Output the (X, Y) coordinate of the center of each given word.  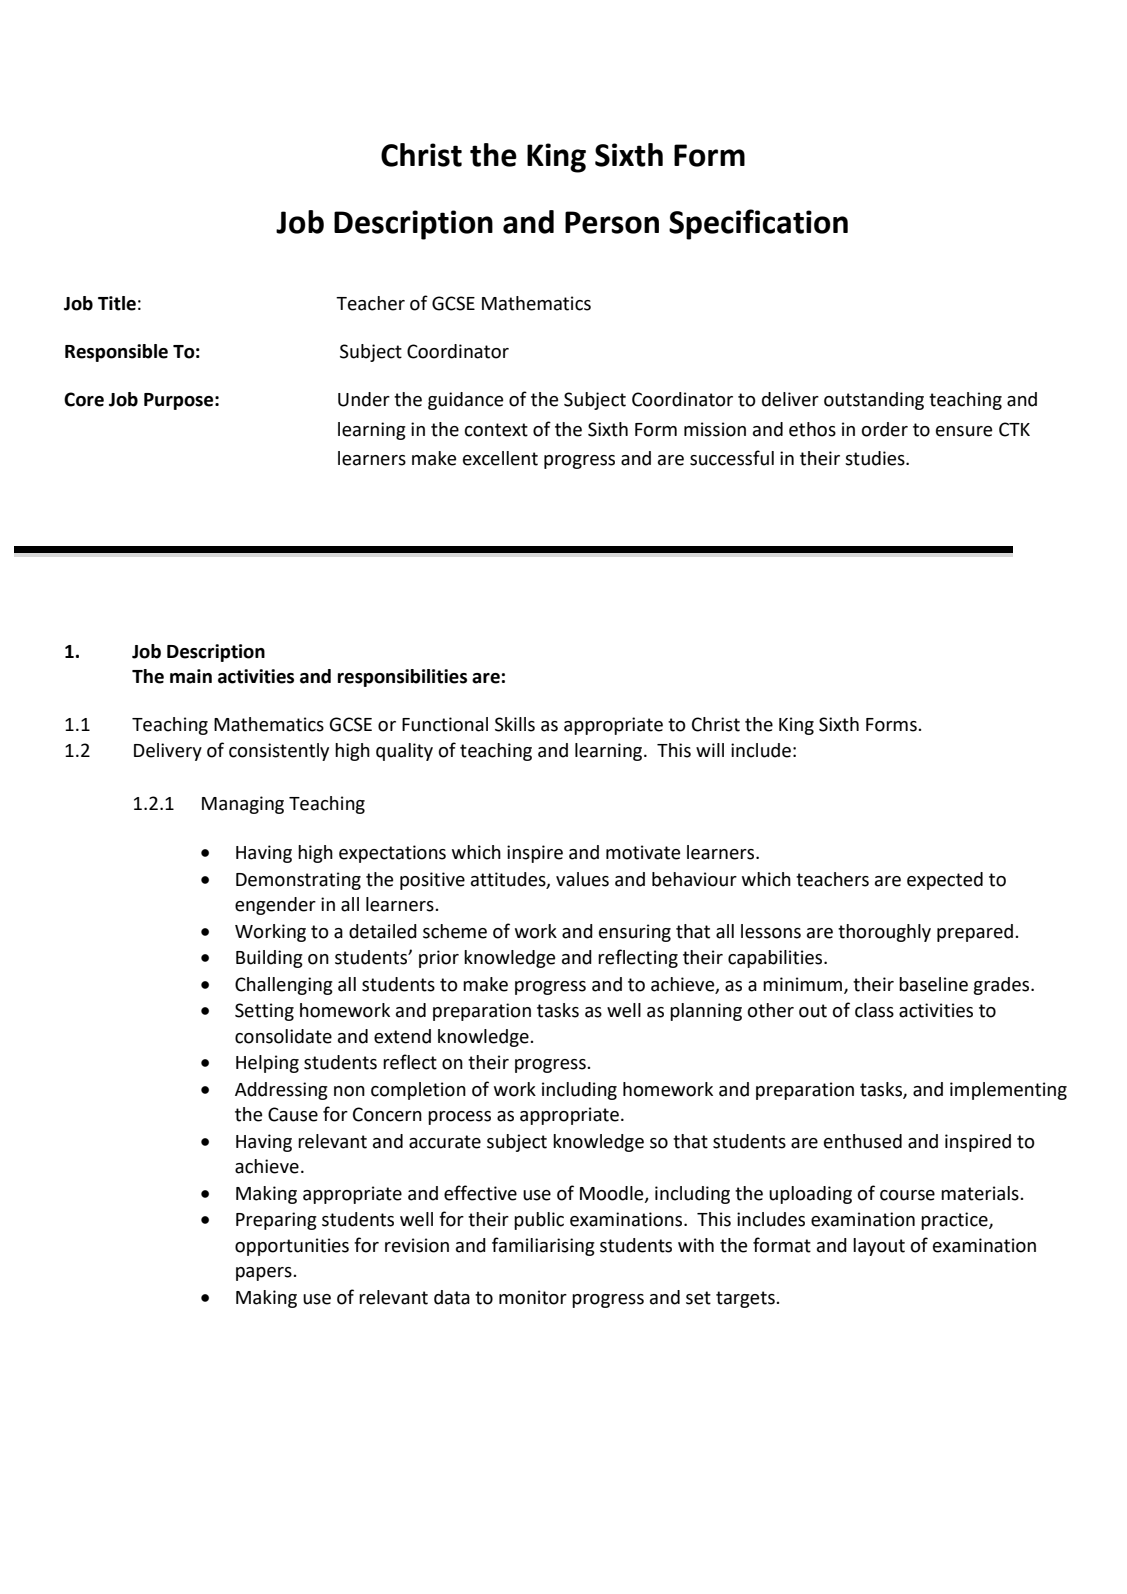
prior (439, 959)
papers (265, 1274)
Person (612, 222)
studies (876, 458)
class (874, 1010)
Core (84, 399)
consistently (279, 752)
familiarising (543, 1246)
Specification (758, 224)
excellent (500, 458)
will (710, 750)
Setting (264, 1012)
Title (117, 303)
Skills (515, 724)
